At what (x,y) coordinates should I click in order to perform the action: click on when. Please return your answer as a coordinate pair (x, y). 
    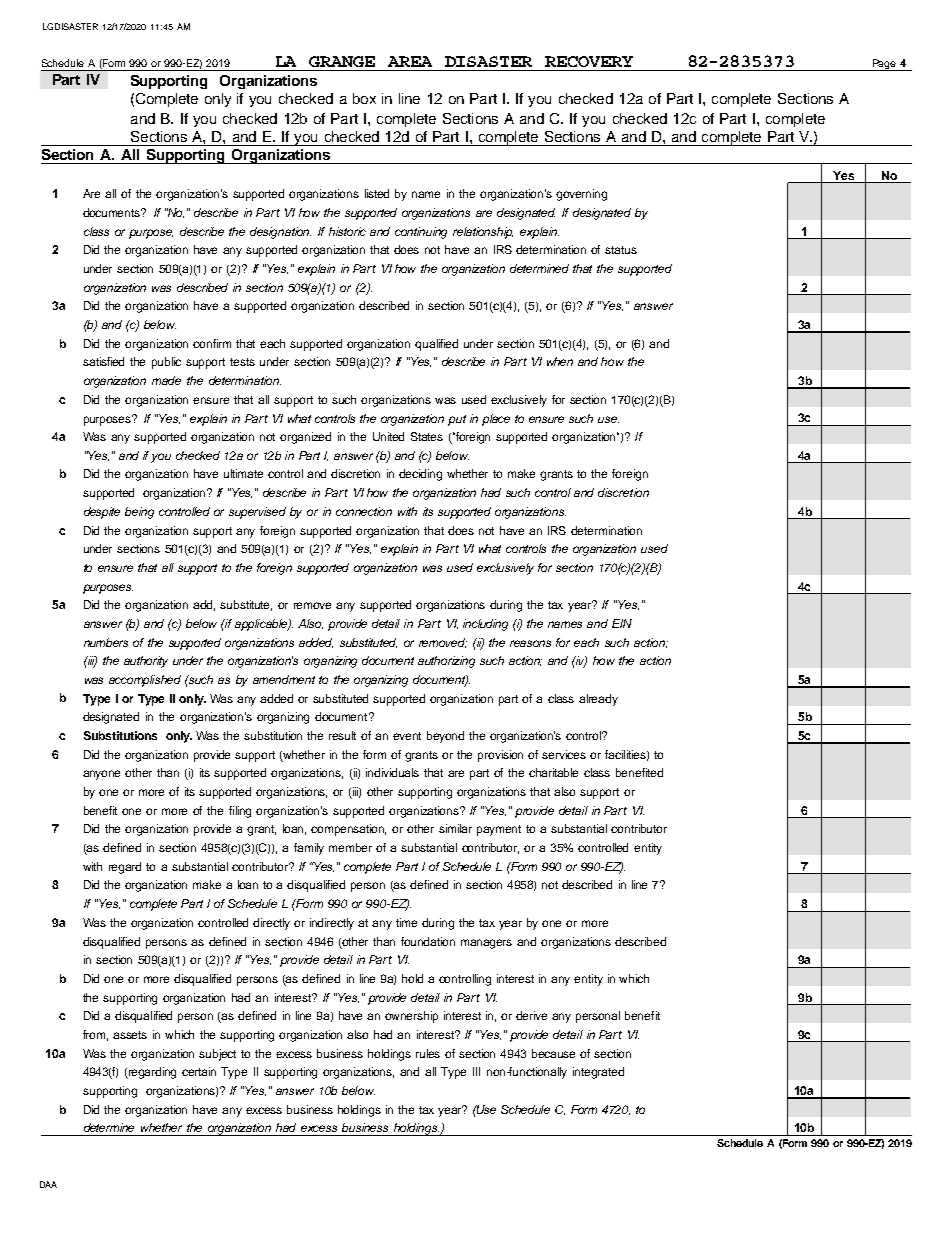
    Looking at the image, I should click on (560, 361).
